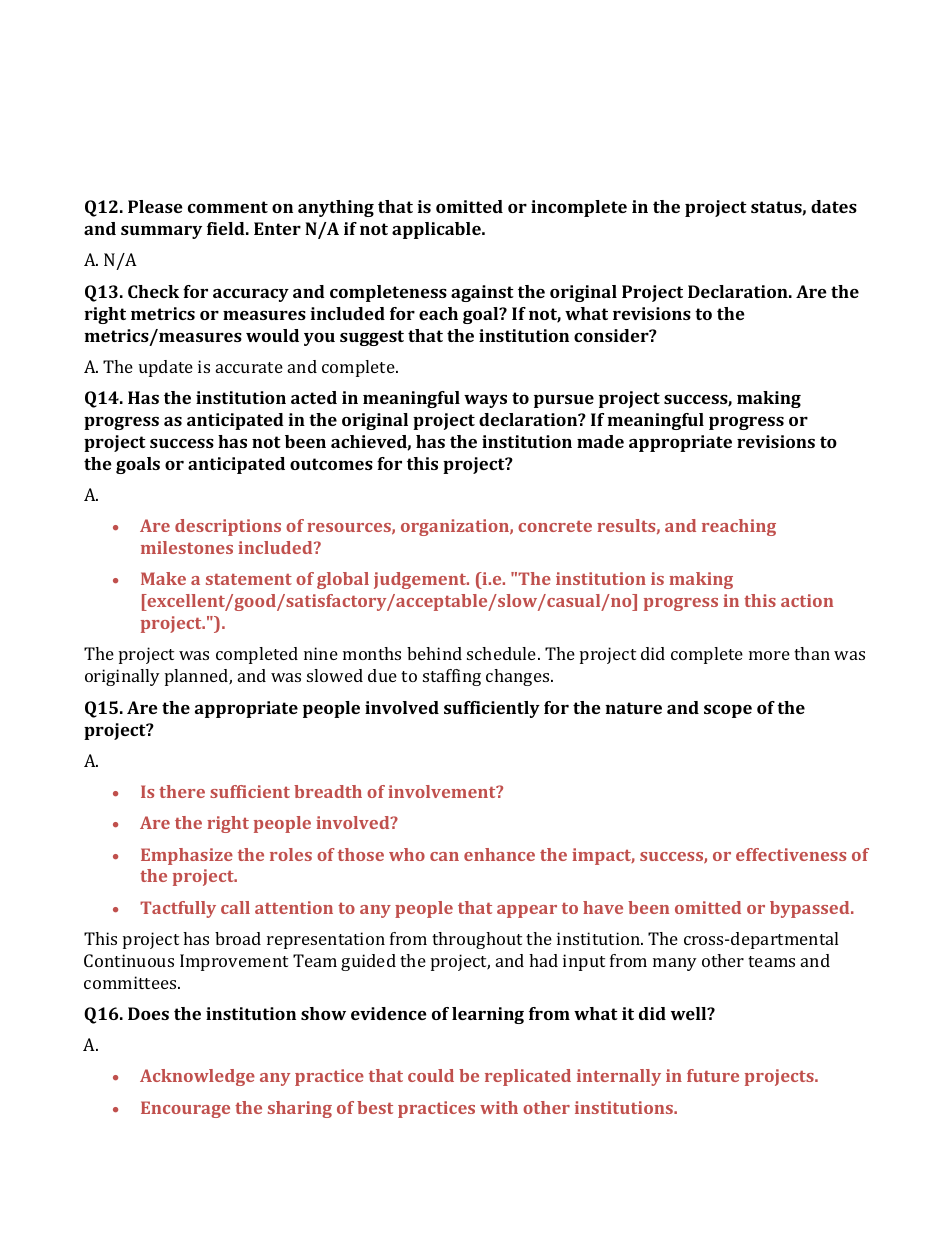  I want to click on comment, so click(228, 207).
